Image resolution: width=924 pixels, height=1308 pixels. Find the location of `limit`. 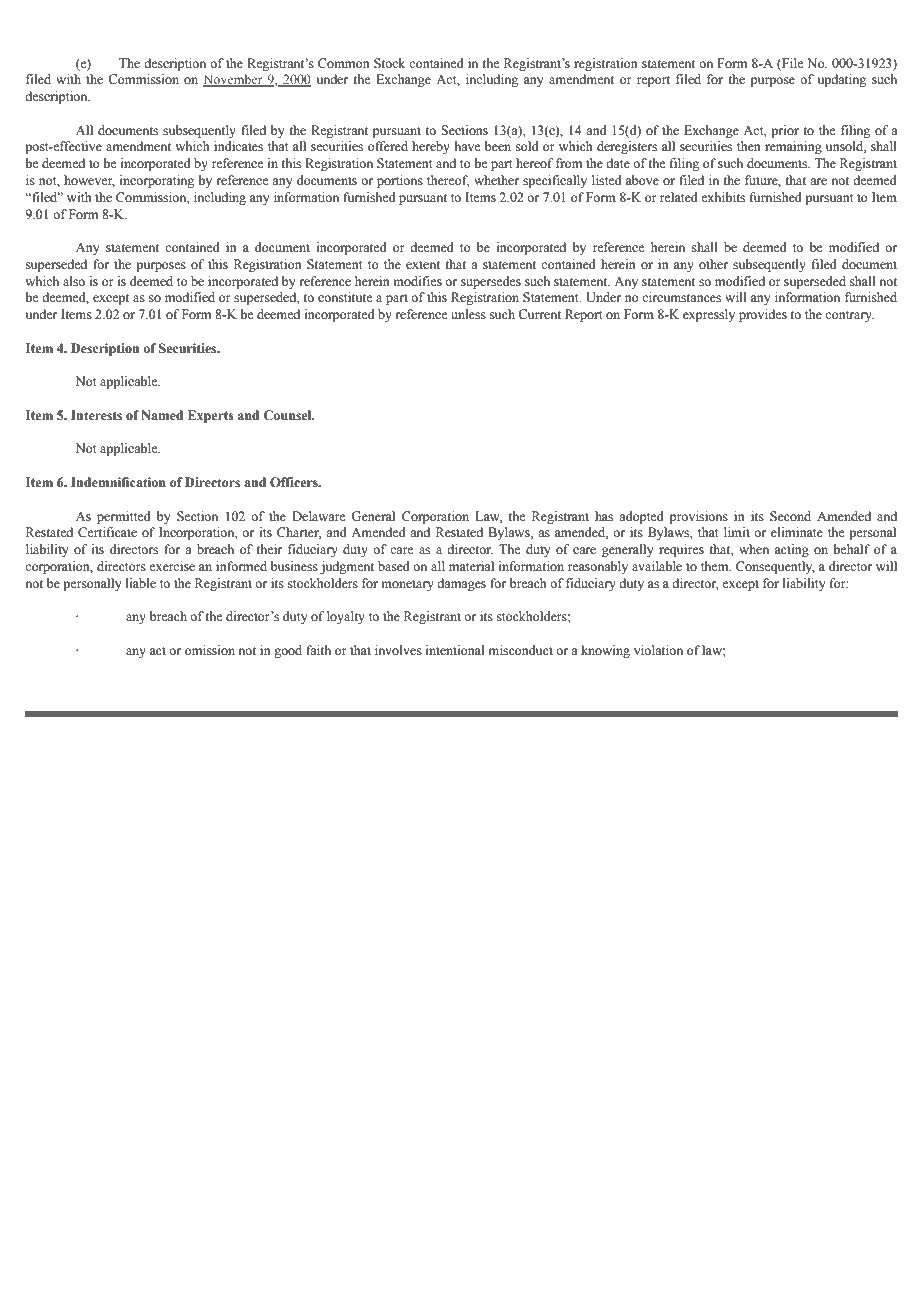

limit is located at coordinates (737, 532).
